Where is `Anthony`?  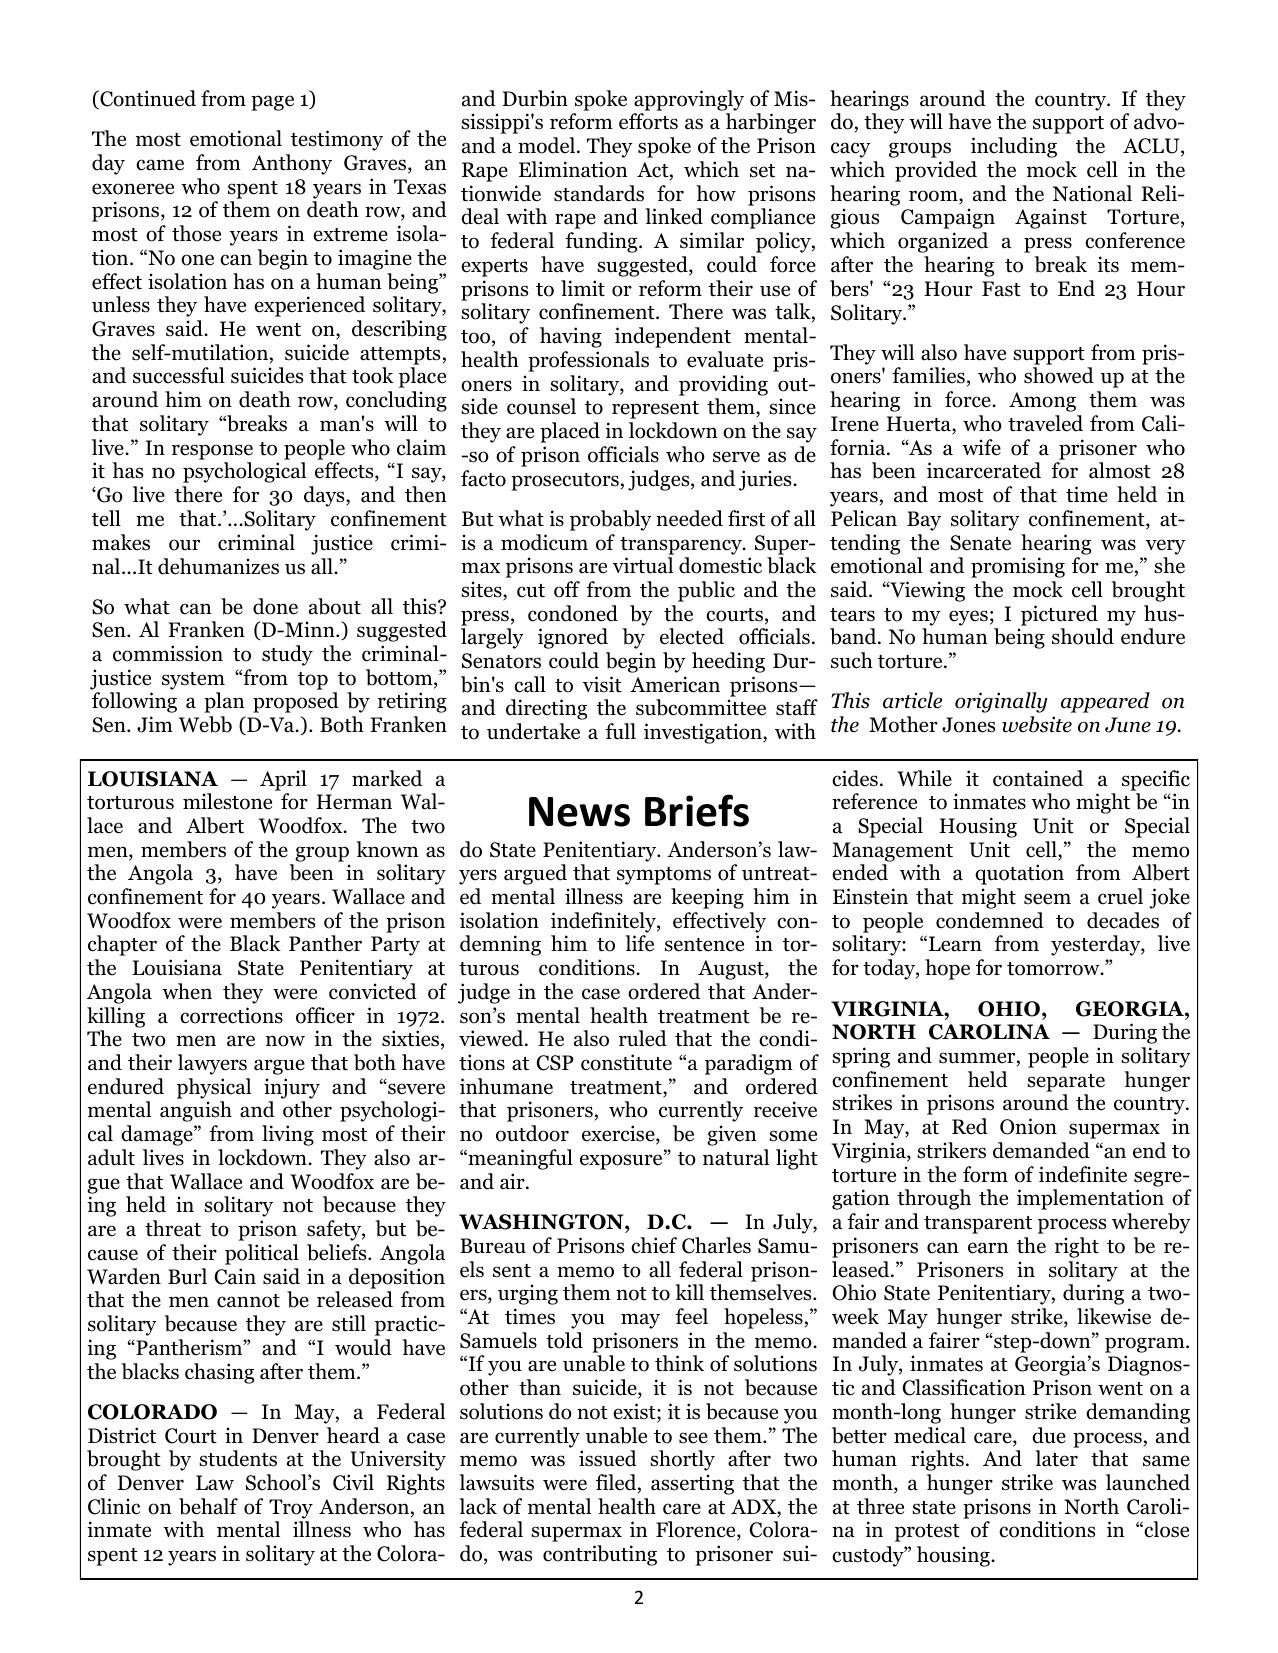
Anthony is located at coordinates (292, 164).
